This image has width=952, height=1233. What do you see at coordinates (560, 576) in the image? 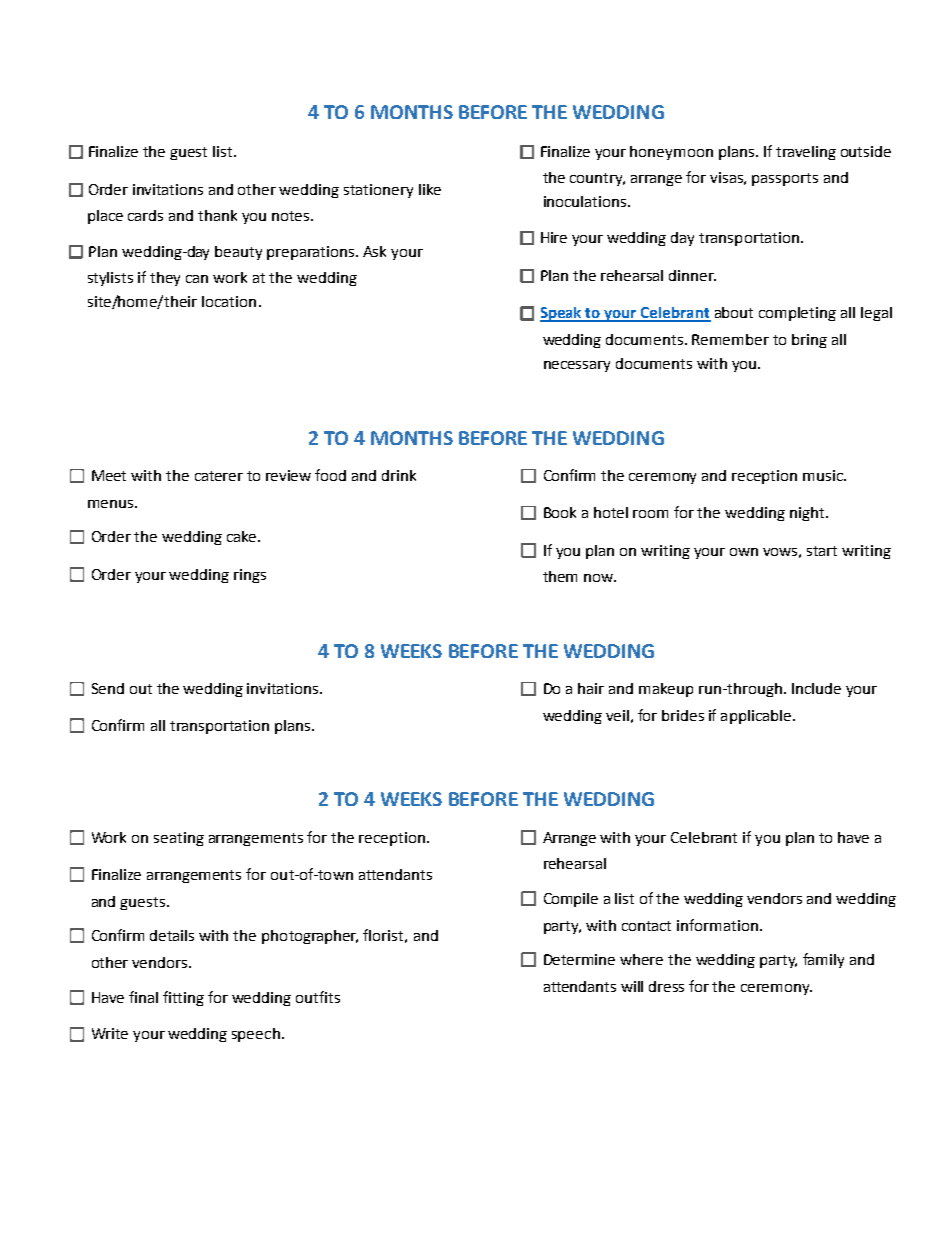
I see `them` at bounding box center [560, 576].
